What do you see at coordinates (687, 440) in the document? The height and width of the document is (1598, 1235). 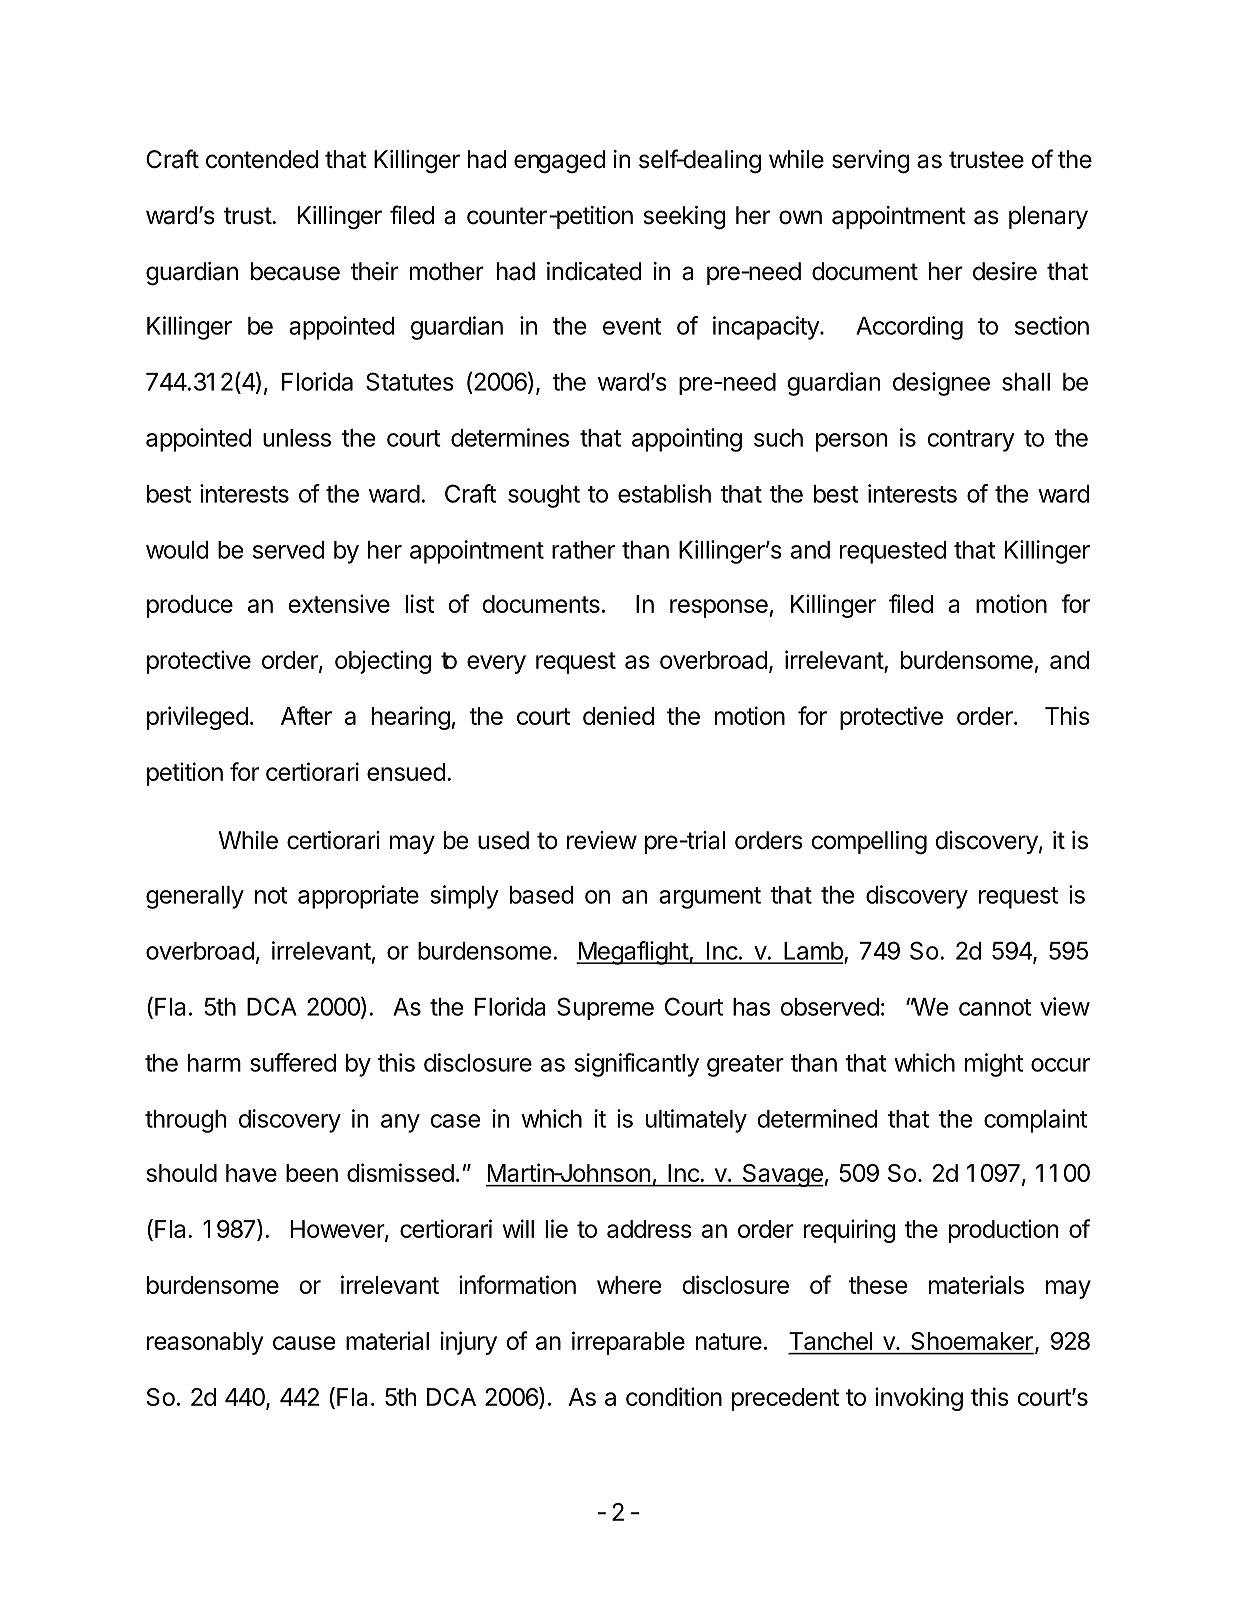 I see `appointing` at bounding box center [687, 440].
